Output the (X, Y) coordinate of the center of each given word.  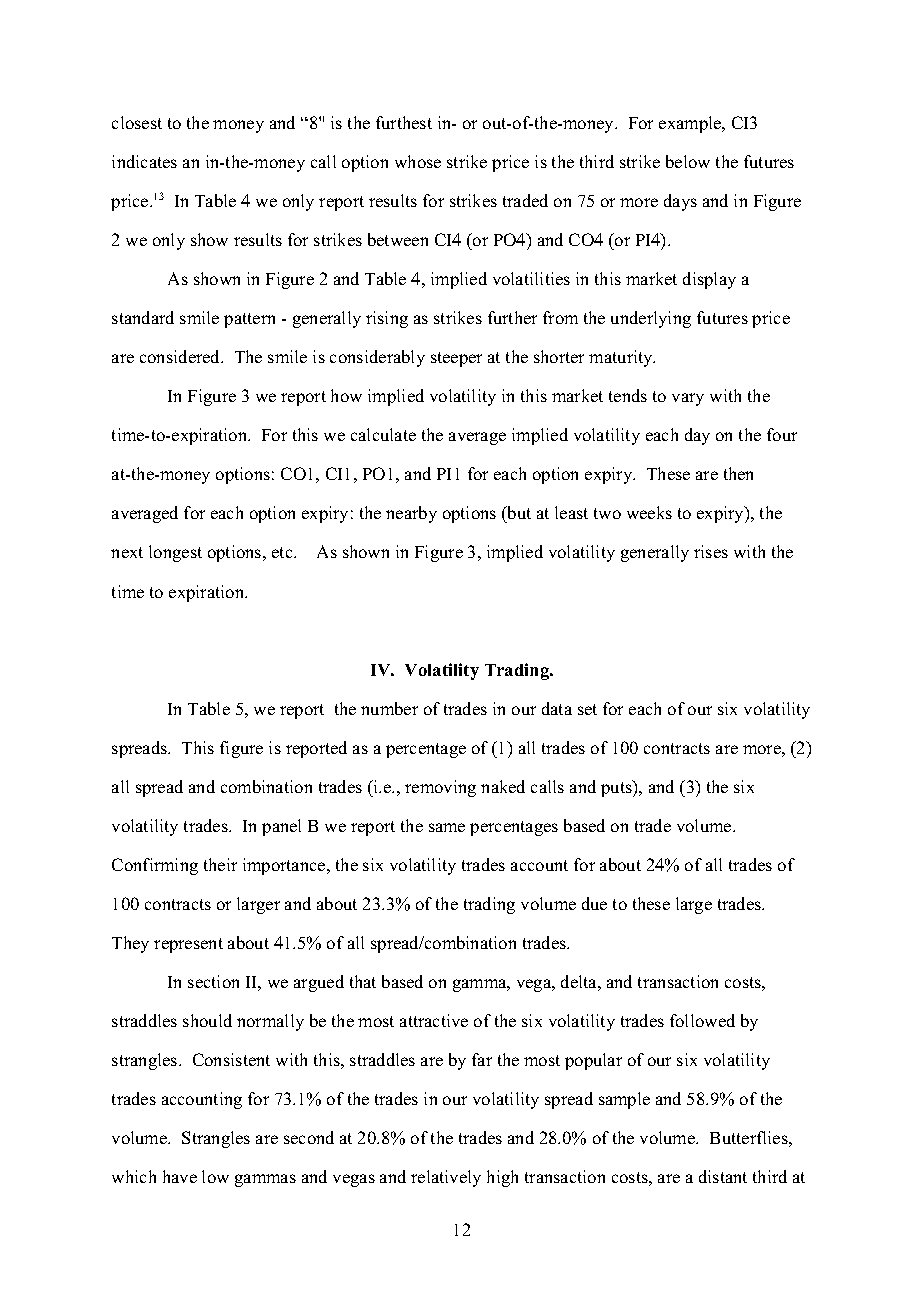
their (220, 864)
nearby (411, 514)
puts (617, 788)
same (447, 827)
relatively (446, 1178)
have (180, 1176)
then (738, 473)
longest (175, 553)
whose (418, 161)
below (688, 161)
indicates (144, 161)
